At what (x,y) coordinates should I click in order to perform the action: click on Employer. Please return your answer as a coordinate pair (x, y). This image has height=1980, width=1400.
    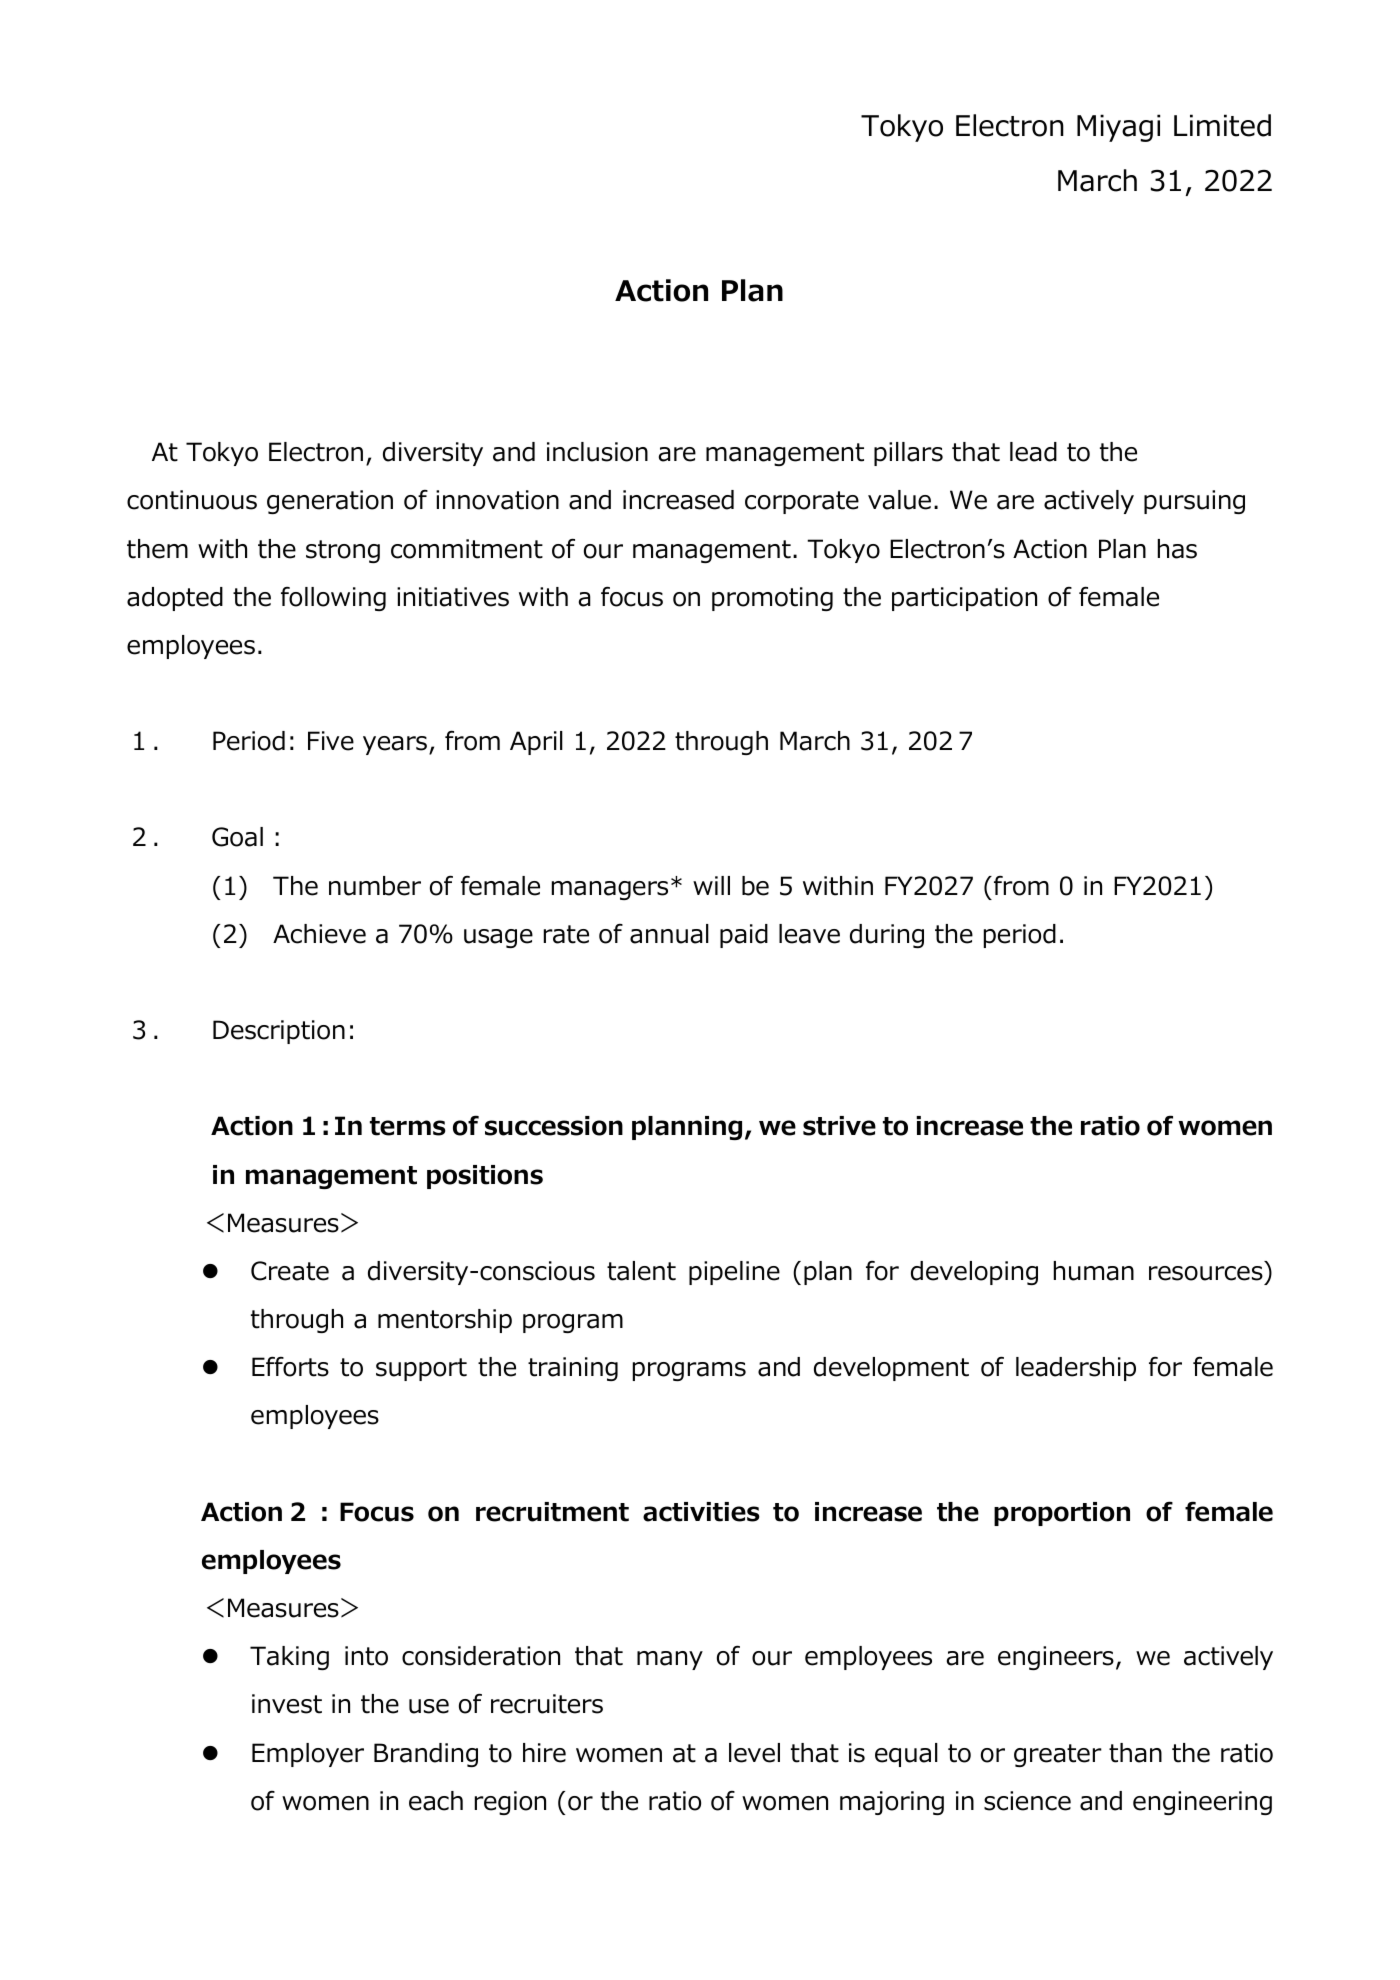
    Looking at the image, I should click on (308, 1755).
